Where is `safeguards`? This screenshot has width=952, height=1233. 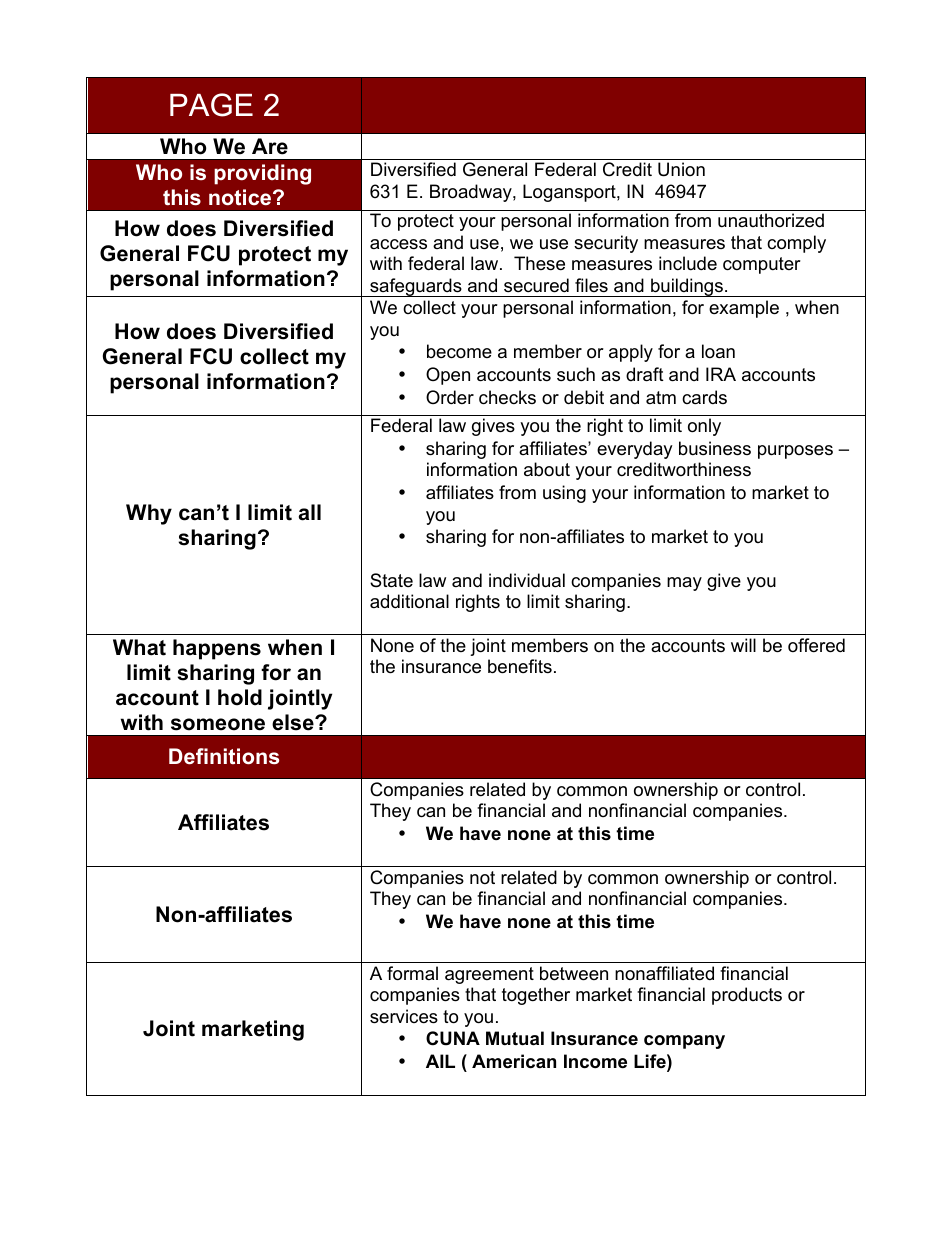
safeguards is located at coordinates (416, 287).
